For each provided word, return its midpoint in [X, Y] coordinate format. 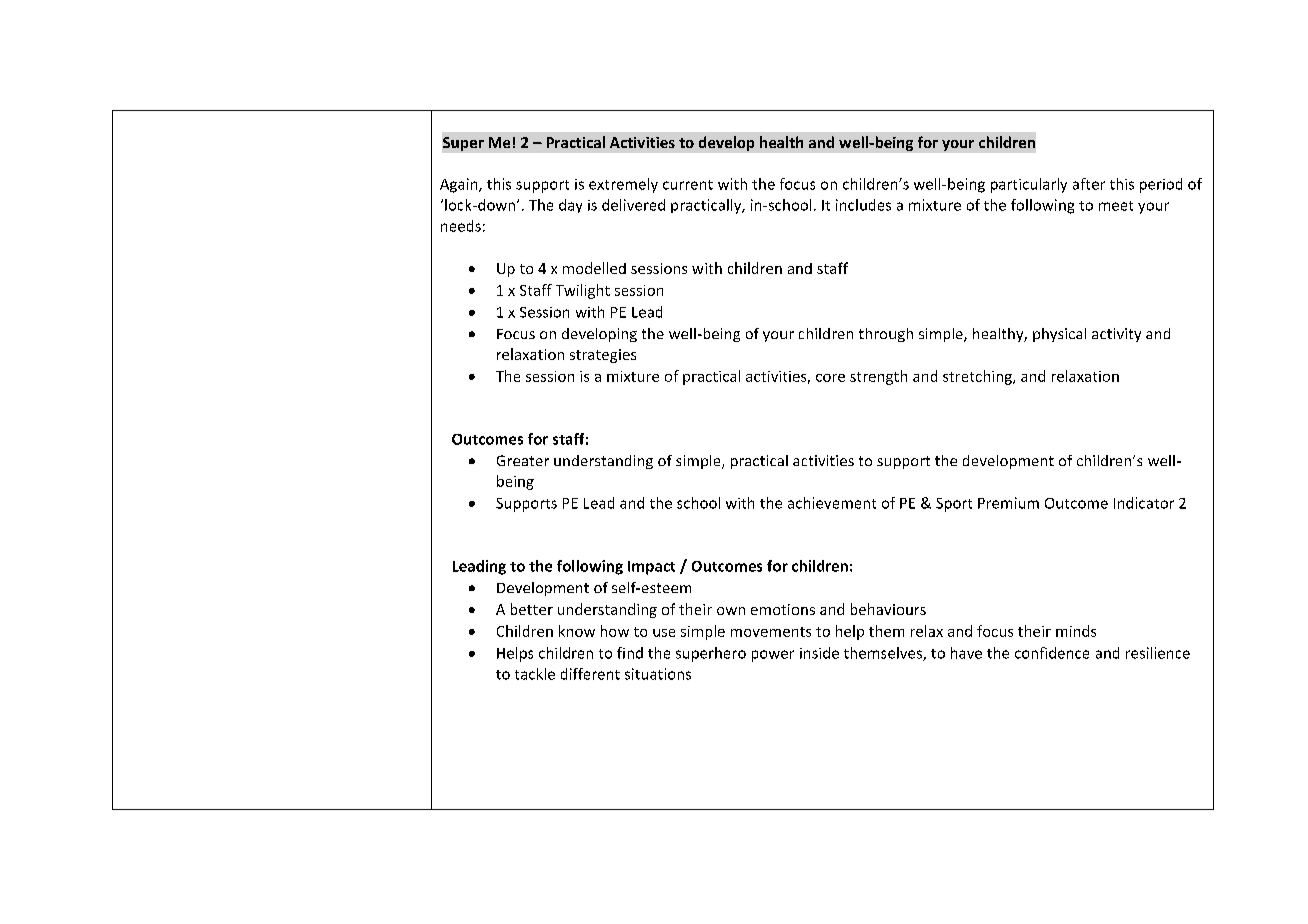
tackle [535, 674]
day [570, 206]
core [830, 378]
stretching [978, 377]
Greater [523, 460]
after [1089, 184]
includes [863, 205]
